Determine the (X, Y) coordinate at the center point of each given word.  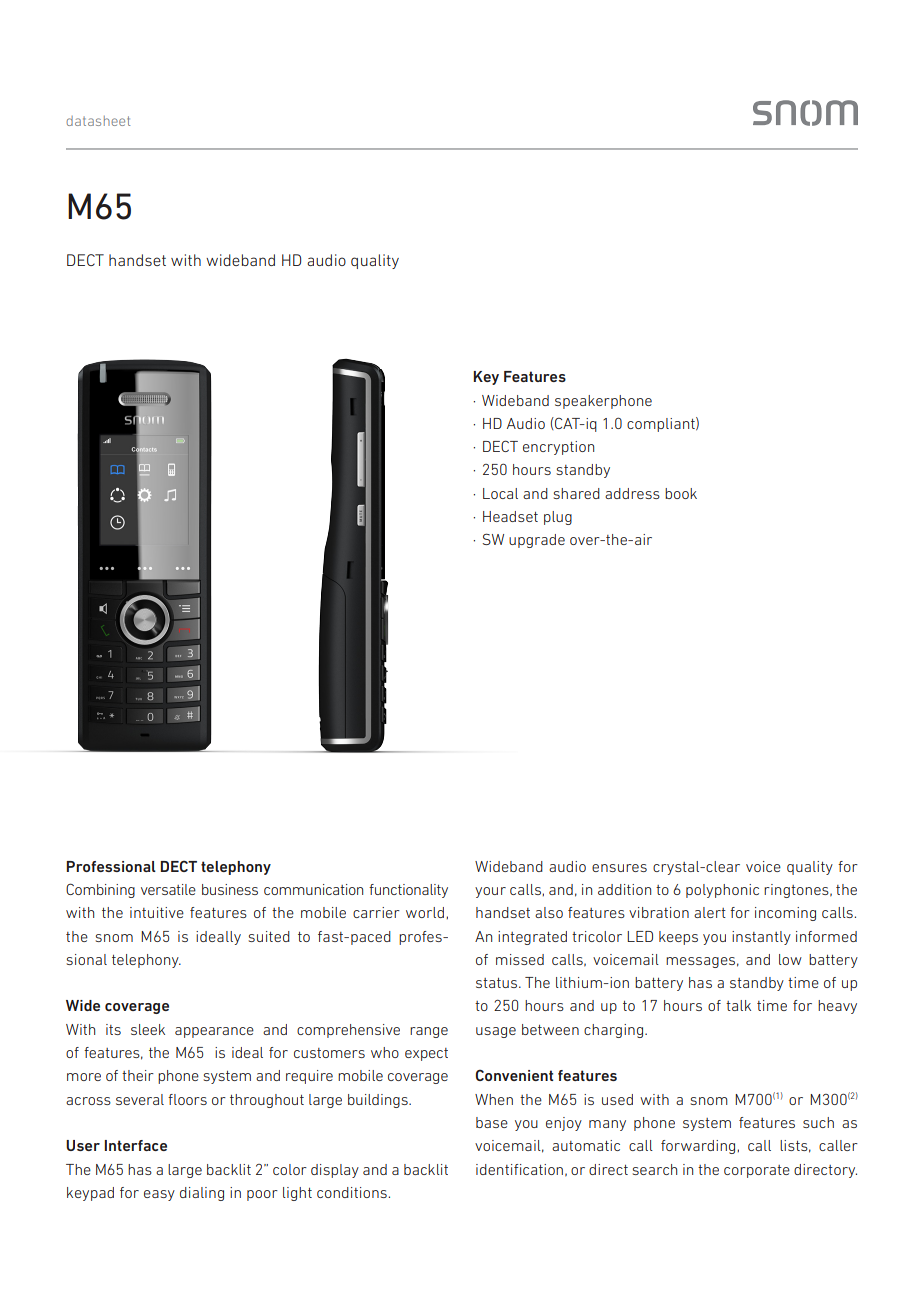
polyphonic (722, 891)
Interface (135, 1145)
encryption (558, 448)
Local (500, 493)
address (632, 493)
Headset (510, 516)
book (681, 493)
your (490, 892)
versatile (168, 889)
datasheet (98, 121)
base (492, 1122)
